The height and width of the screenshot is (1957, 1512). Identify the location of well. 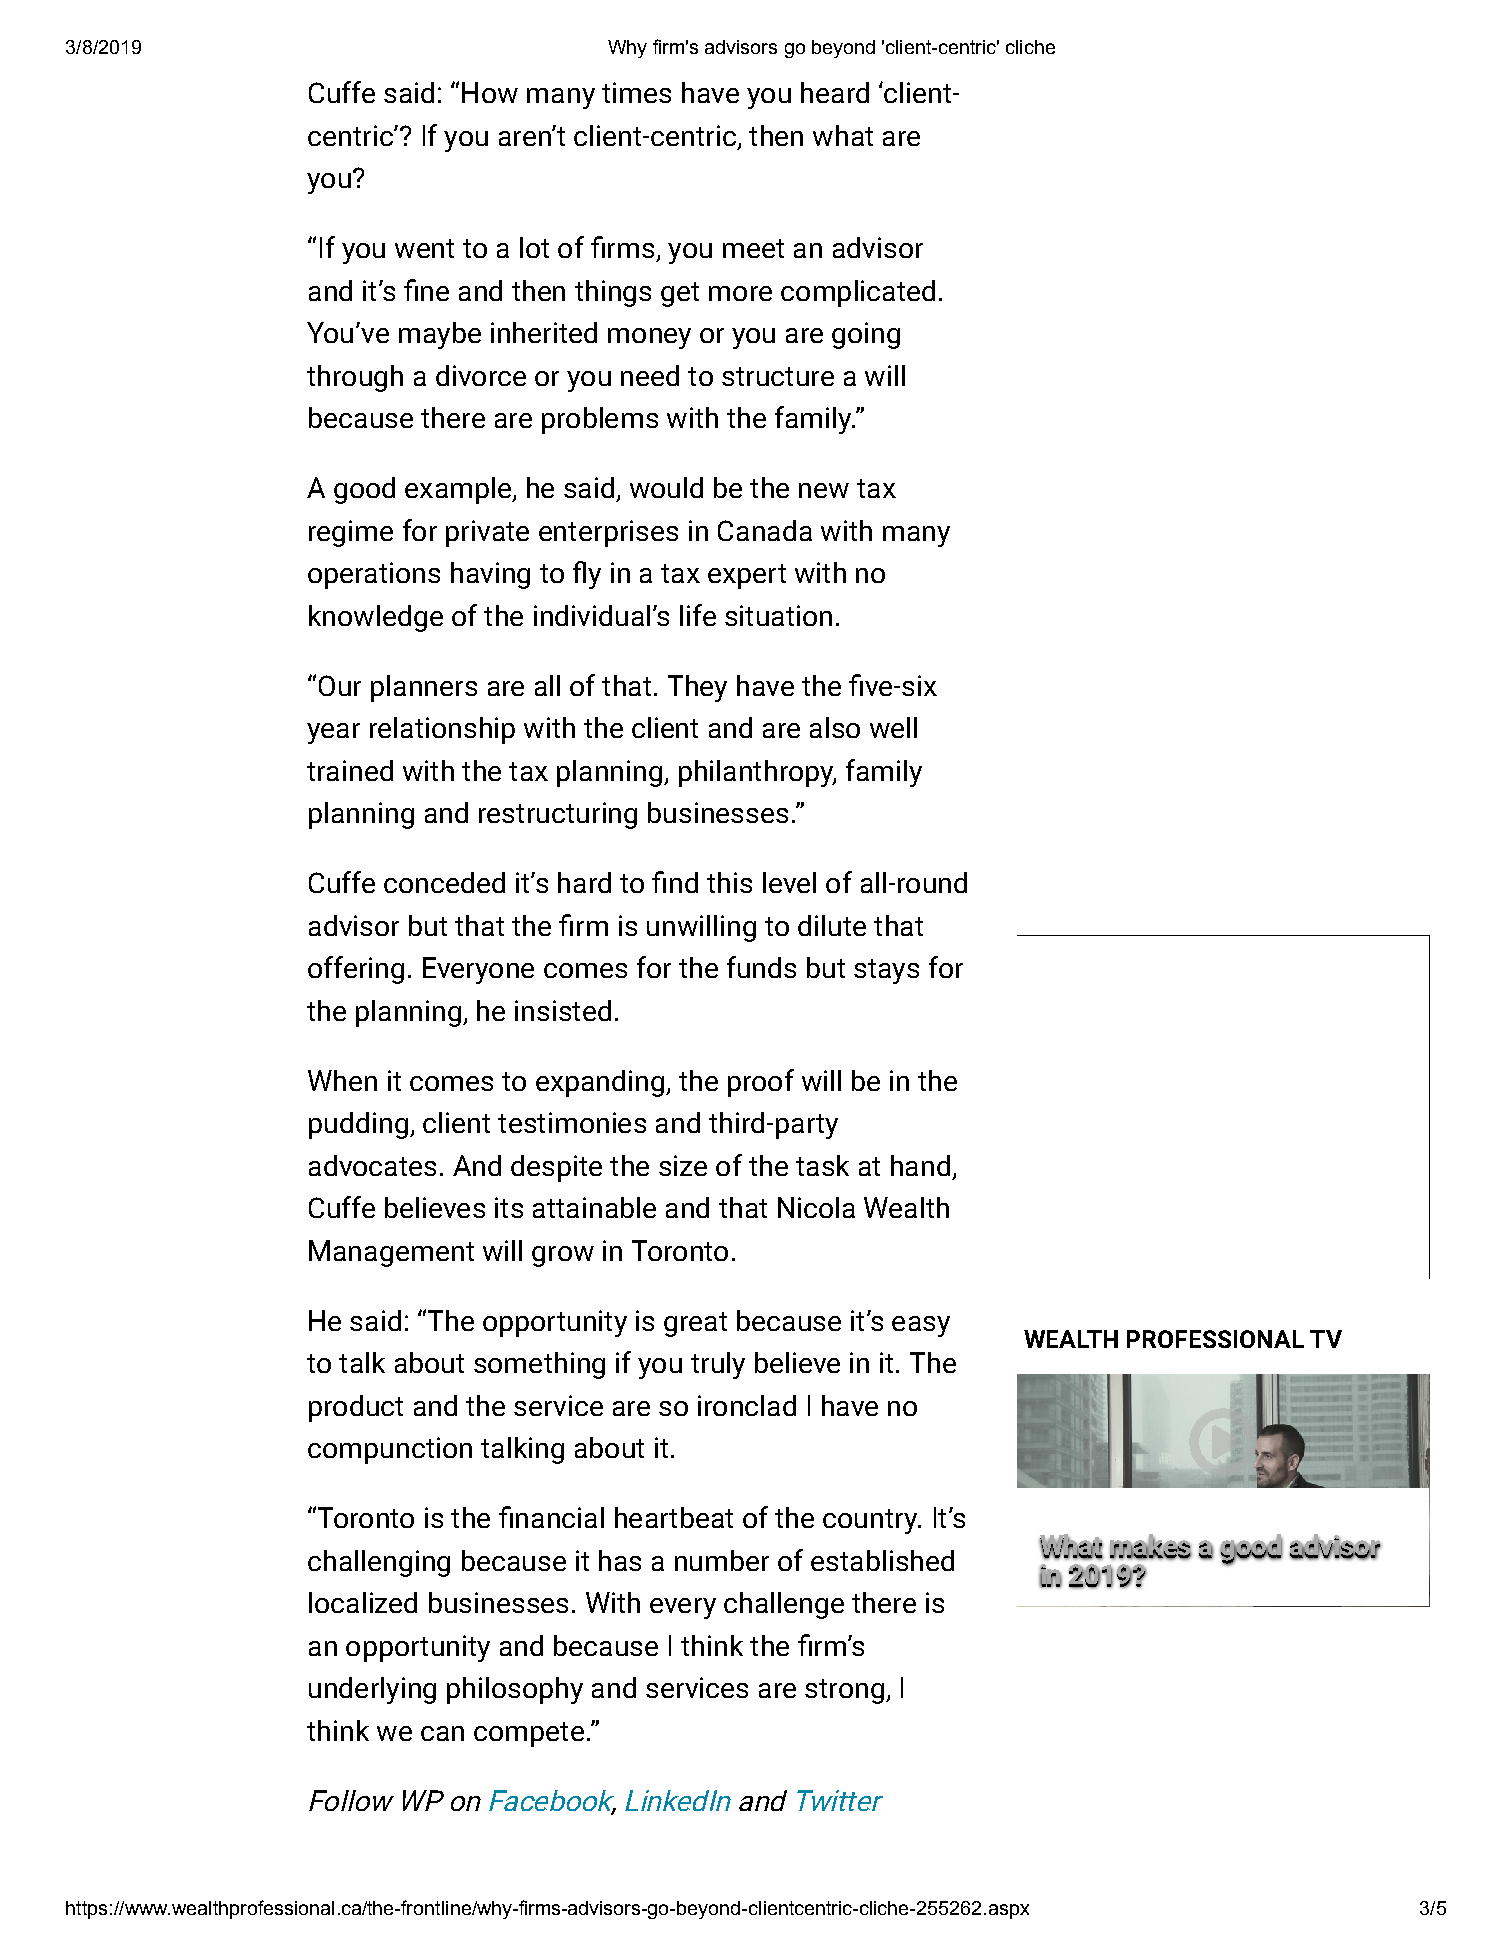
(893, 727).
